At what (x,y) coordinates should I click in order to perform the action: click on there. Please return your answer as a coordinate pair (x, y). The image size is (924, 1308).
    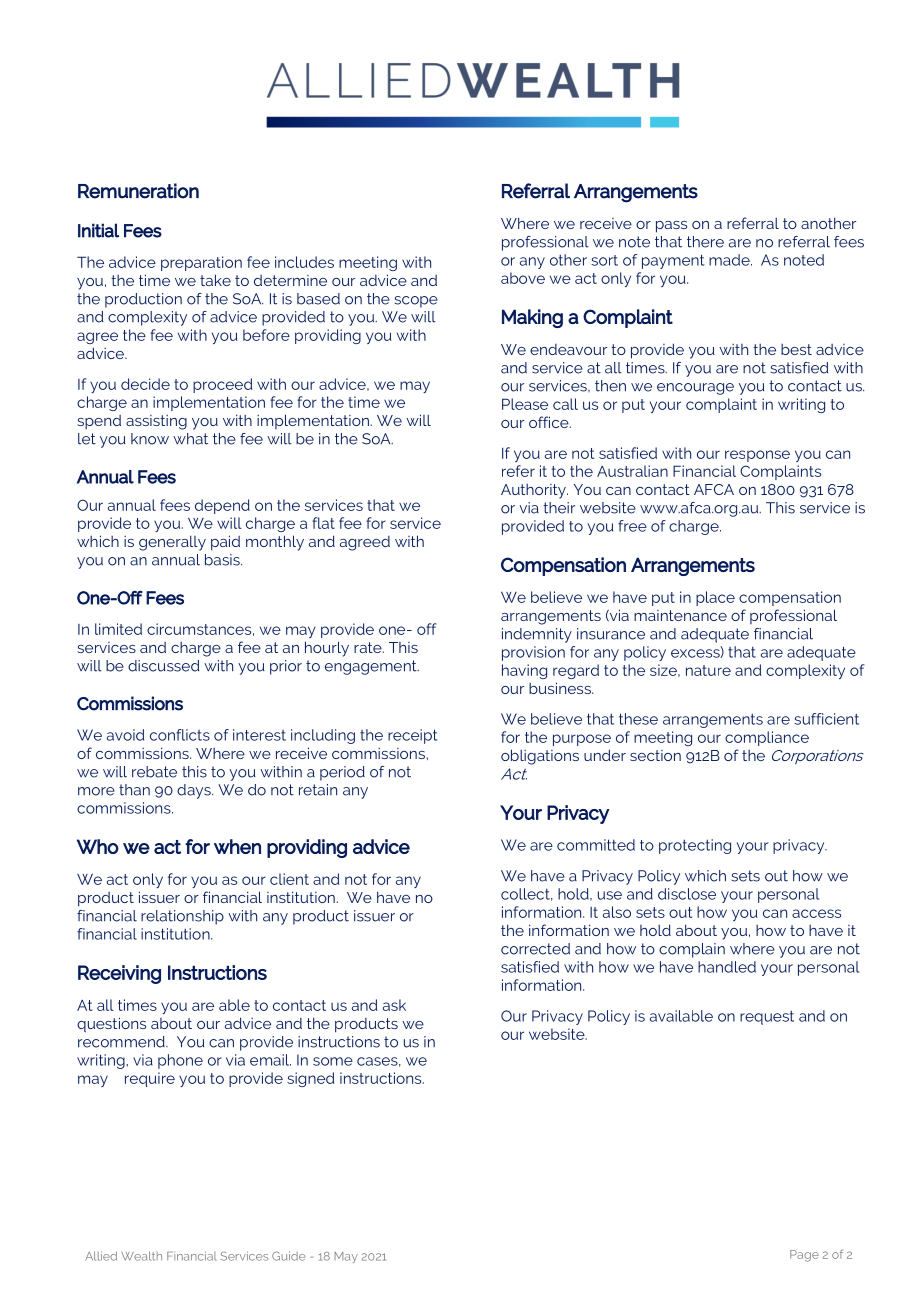
    Looking at the image, I should click on (705, 242).
